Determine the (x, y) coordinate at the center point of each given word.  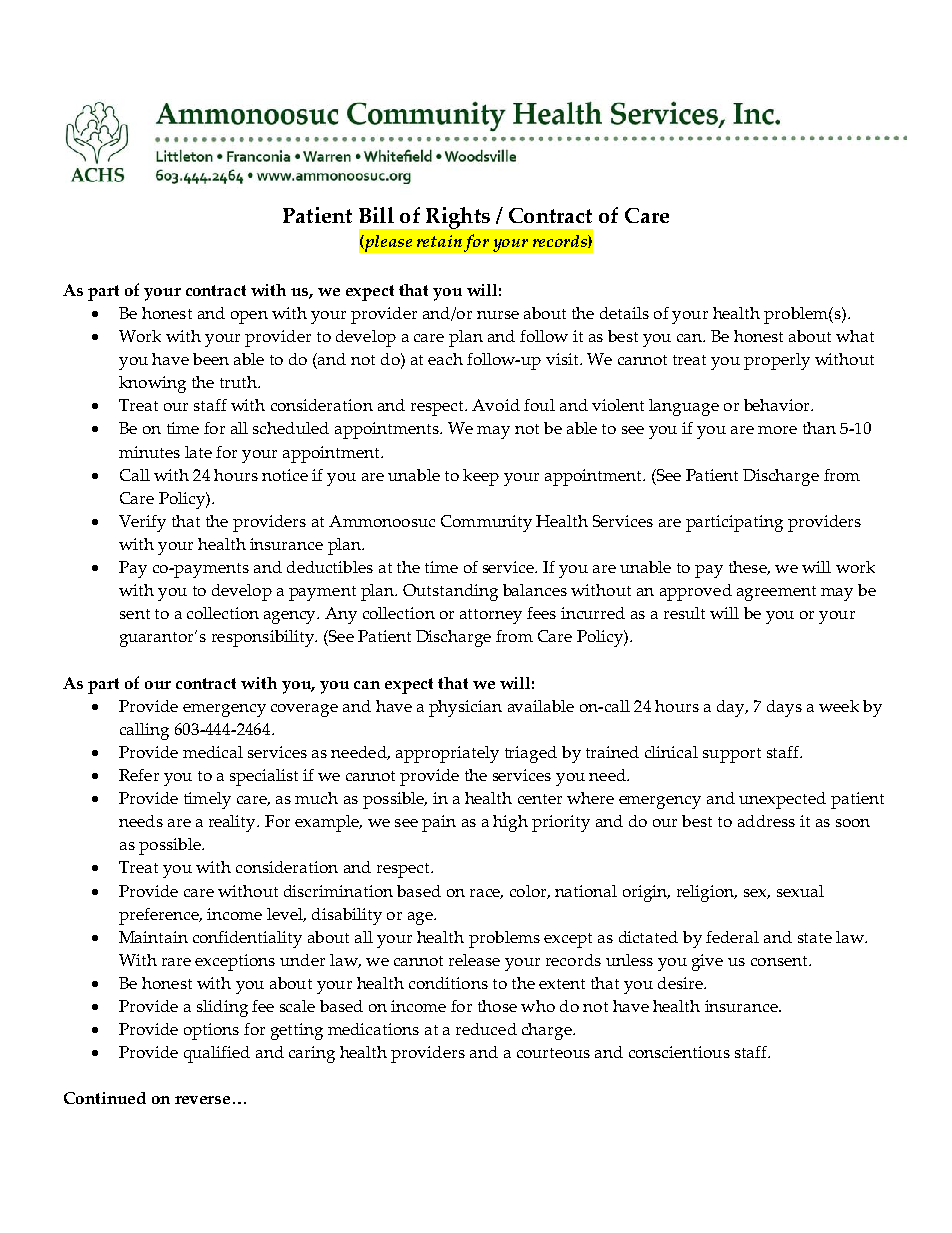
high (510, 823)
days (784, 708)
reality (234, 823)
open (249, 317)
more (777, 430)
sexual (800, 891)
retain (439, 241)
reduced (486, 1029)
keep (481, 477)
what (855, 336)
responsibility (264, 638)
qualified (217, 1054)
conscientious (679, 1052)
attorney (491, 616)
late (198, 452)
